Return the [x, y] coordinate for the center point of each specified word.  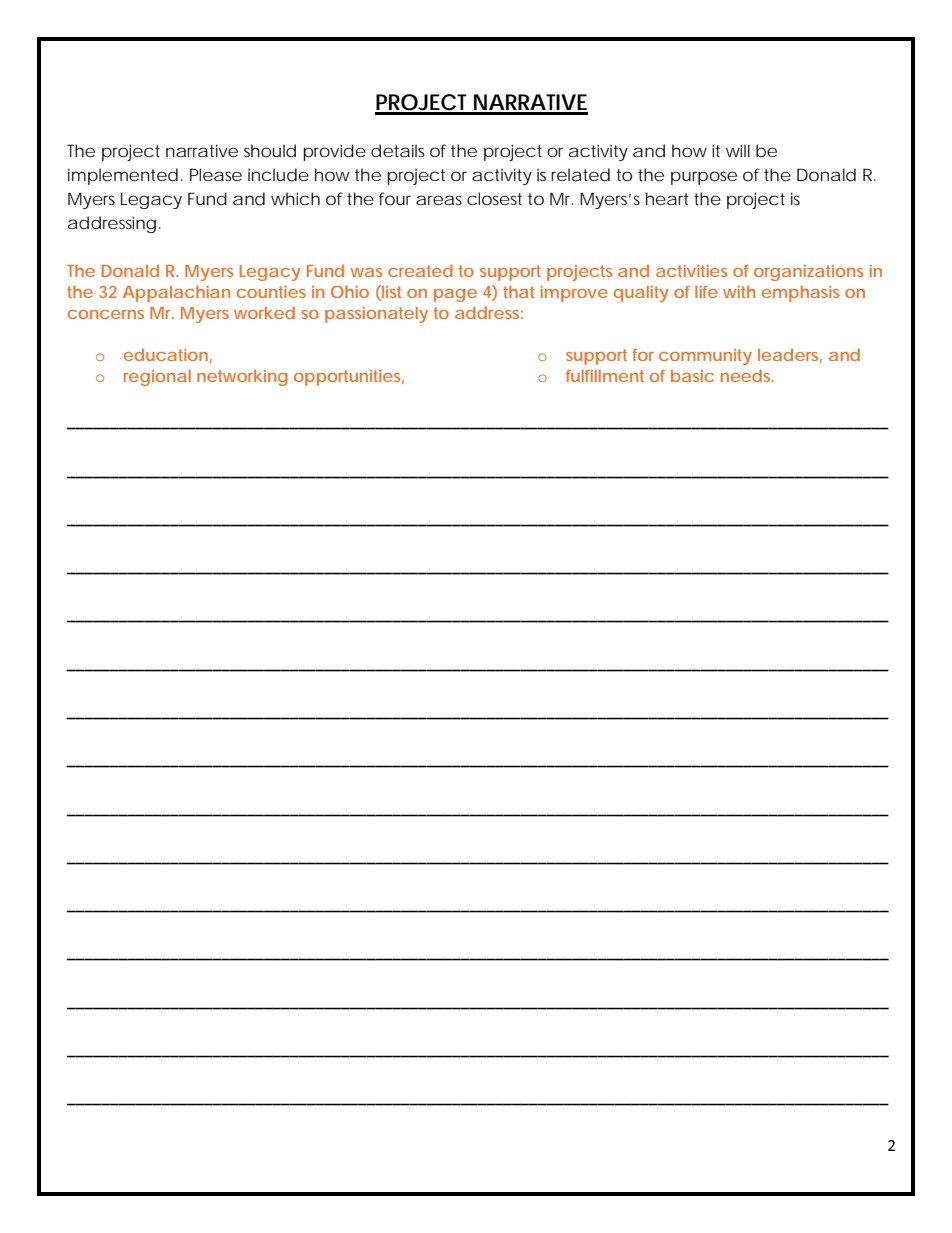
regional [157, 378]
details [398, 150]
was [366, 272]
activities [691, 271]
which [295, 198]
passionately [376, 315]
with [739, 292]
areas [439, 200]
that [518, 292]
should [270, 150]
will [738, 150]
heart [667, 198]
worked [264, 312]
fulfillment [605, 376]
